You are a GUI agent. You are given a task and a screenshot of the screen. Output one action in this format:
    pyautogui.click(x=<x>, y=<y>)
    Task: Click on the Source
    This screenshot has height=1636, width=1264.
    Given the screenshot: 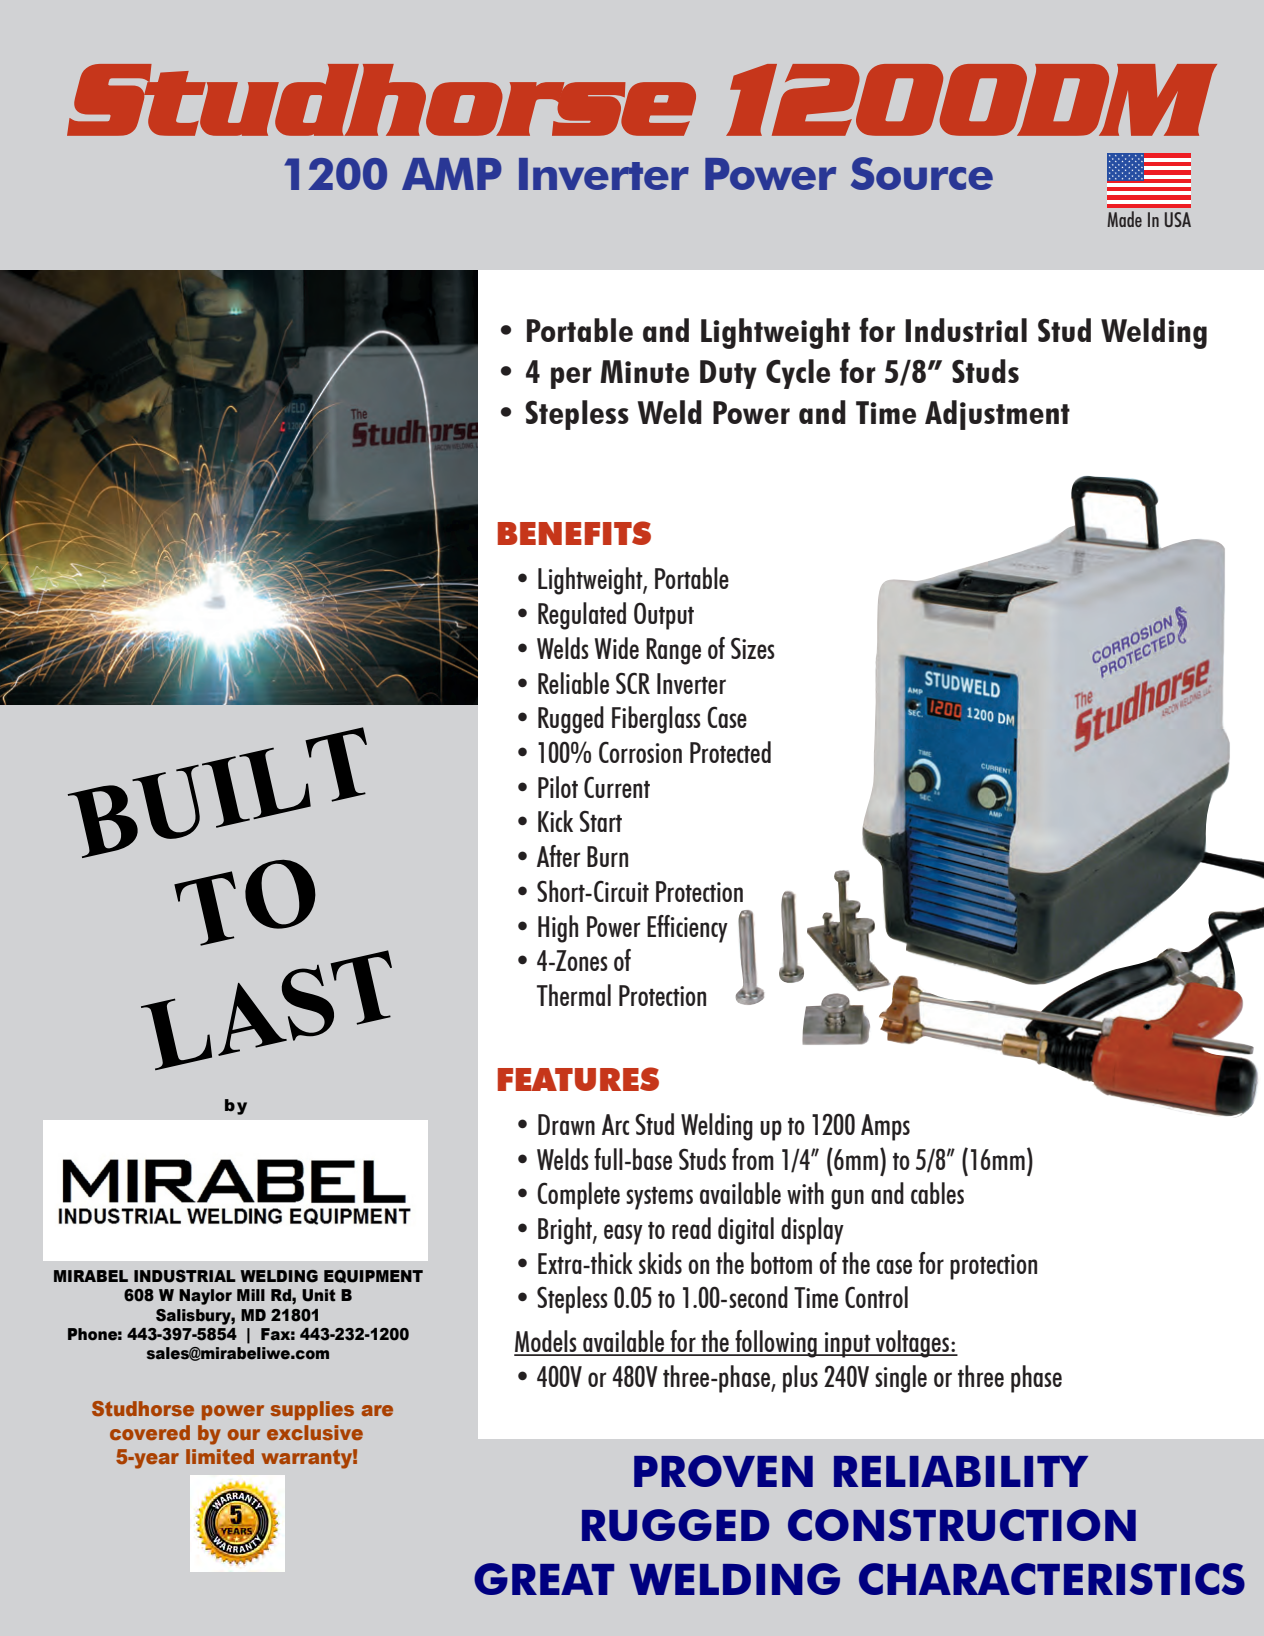 What is the action you would take?
    pyautogui.click(x=922, y=173)
